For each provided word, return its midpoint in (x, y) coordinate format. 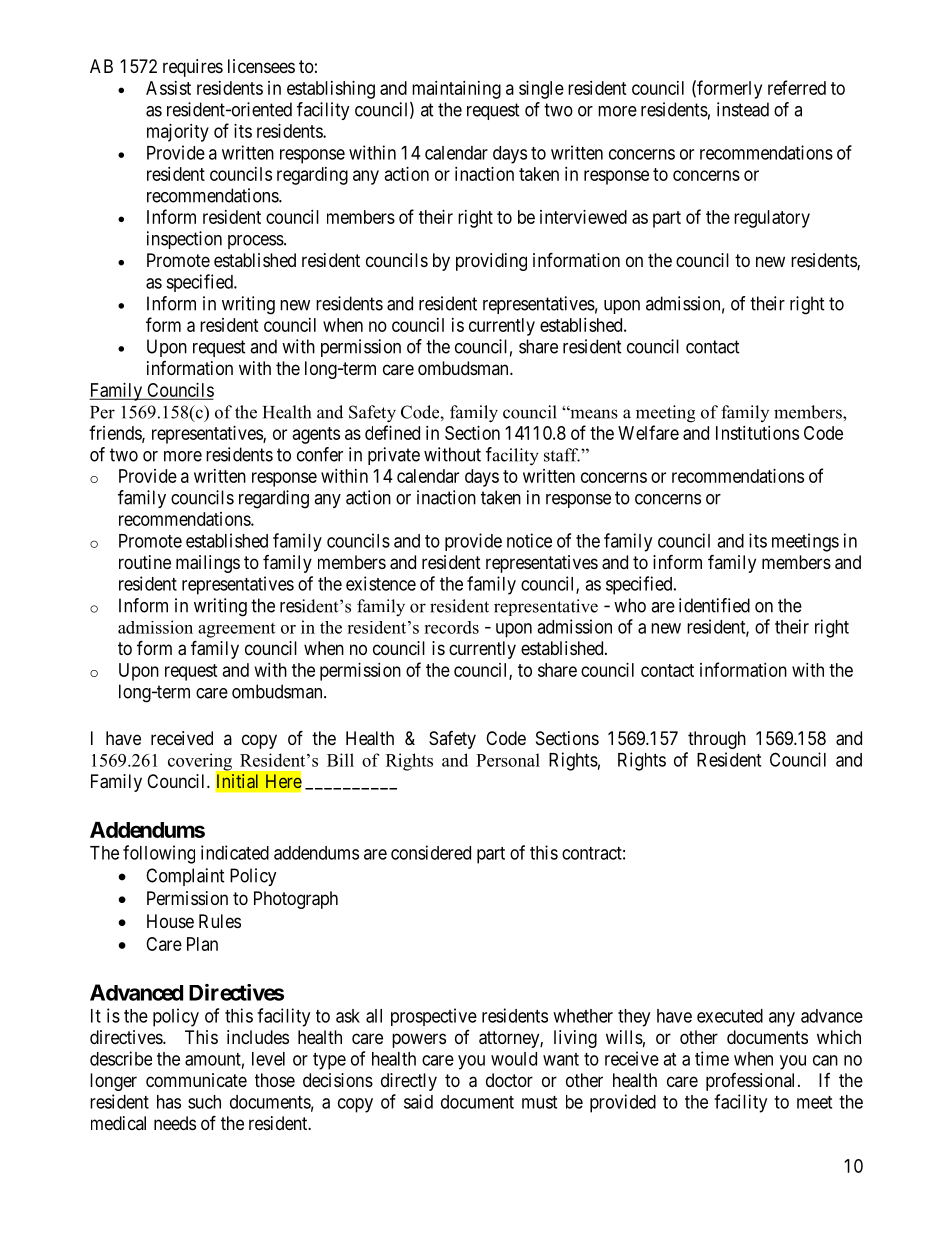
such (204, 1102)
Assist (168, 88)
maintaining (456, 90)
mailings (208, 564)
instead (743, 109)
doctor (509, 1080)
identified (714, 605)
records (451, 627)
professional (752, 1082)
